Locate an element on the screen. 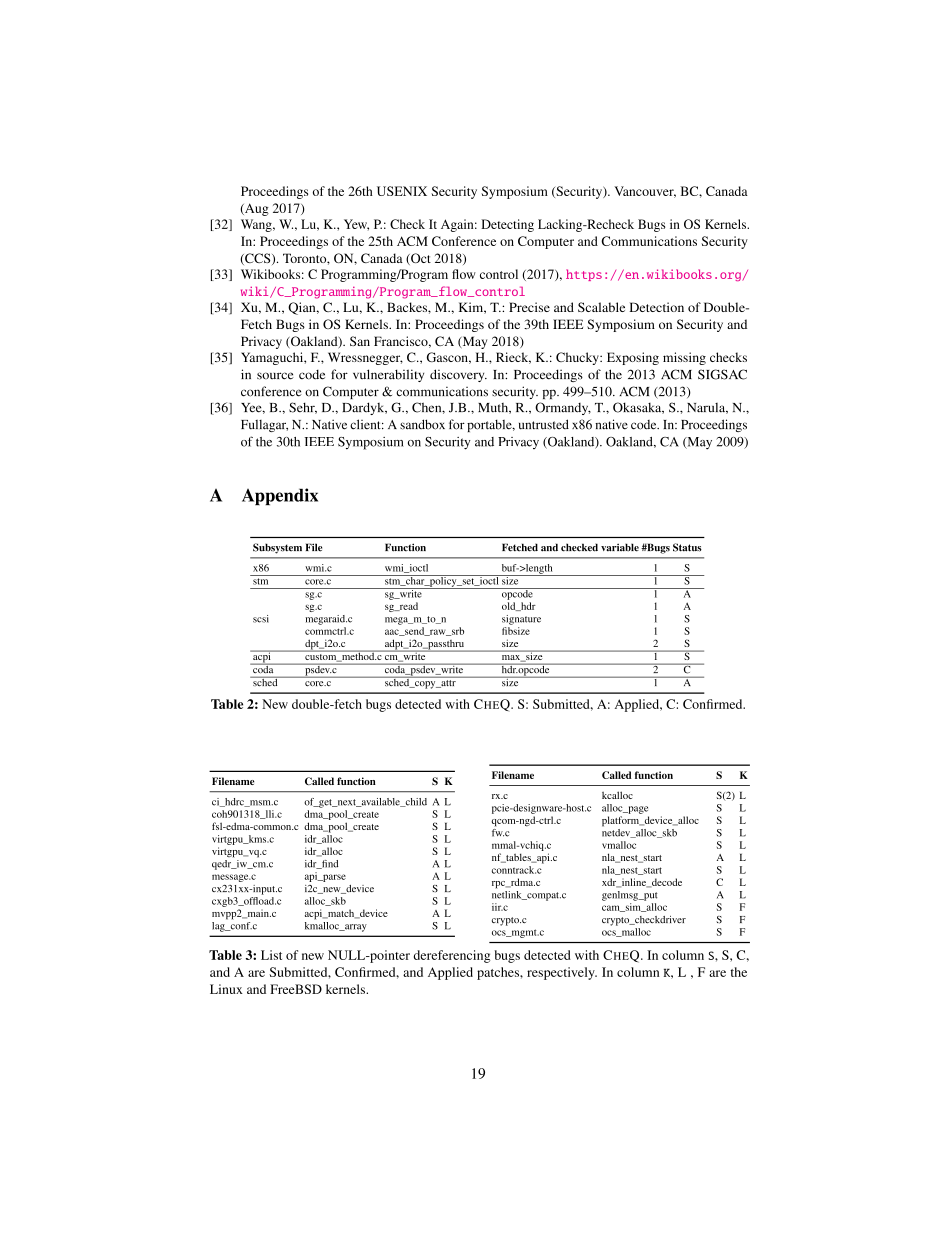  Detection is located at coordinates (656, 307).
